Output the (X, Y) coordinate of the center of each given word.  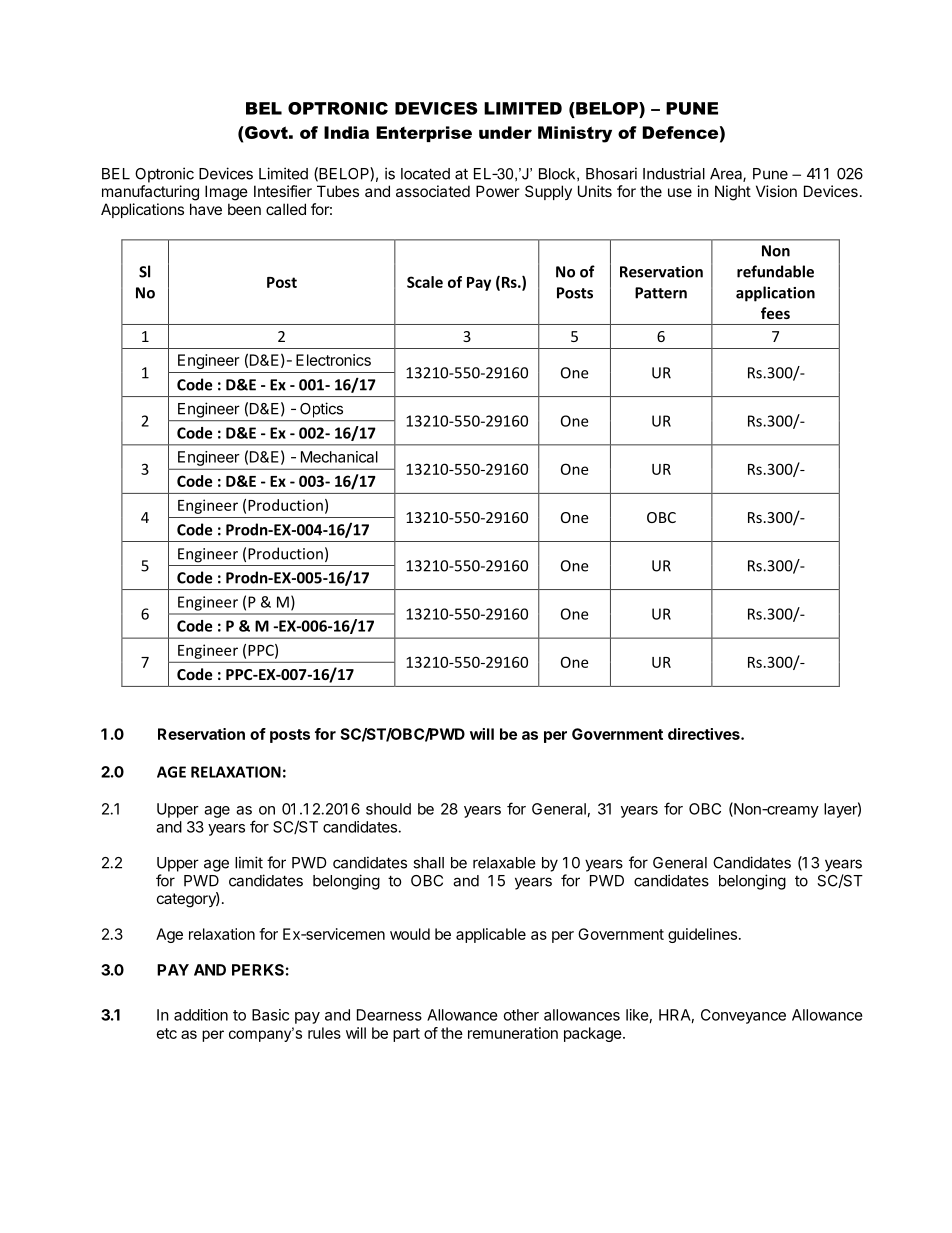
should (388, 809)
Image (226, 193)
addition (201, 1015)
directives (705, 734)
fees (775, 313)
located (425, 174)
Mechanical (339, 457)
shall (428, 863)
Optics (321, 410)
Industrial (674, 173)
